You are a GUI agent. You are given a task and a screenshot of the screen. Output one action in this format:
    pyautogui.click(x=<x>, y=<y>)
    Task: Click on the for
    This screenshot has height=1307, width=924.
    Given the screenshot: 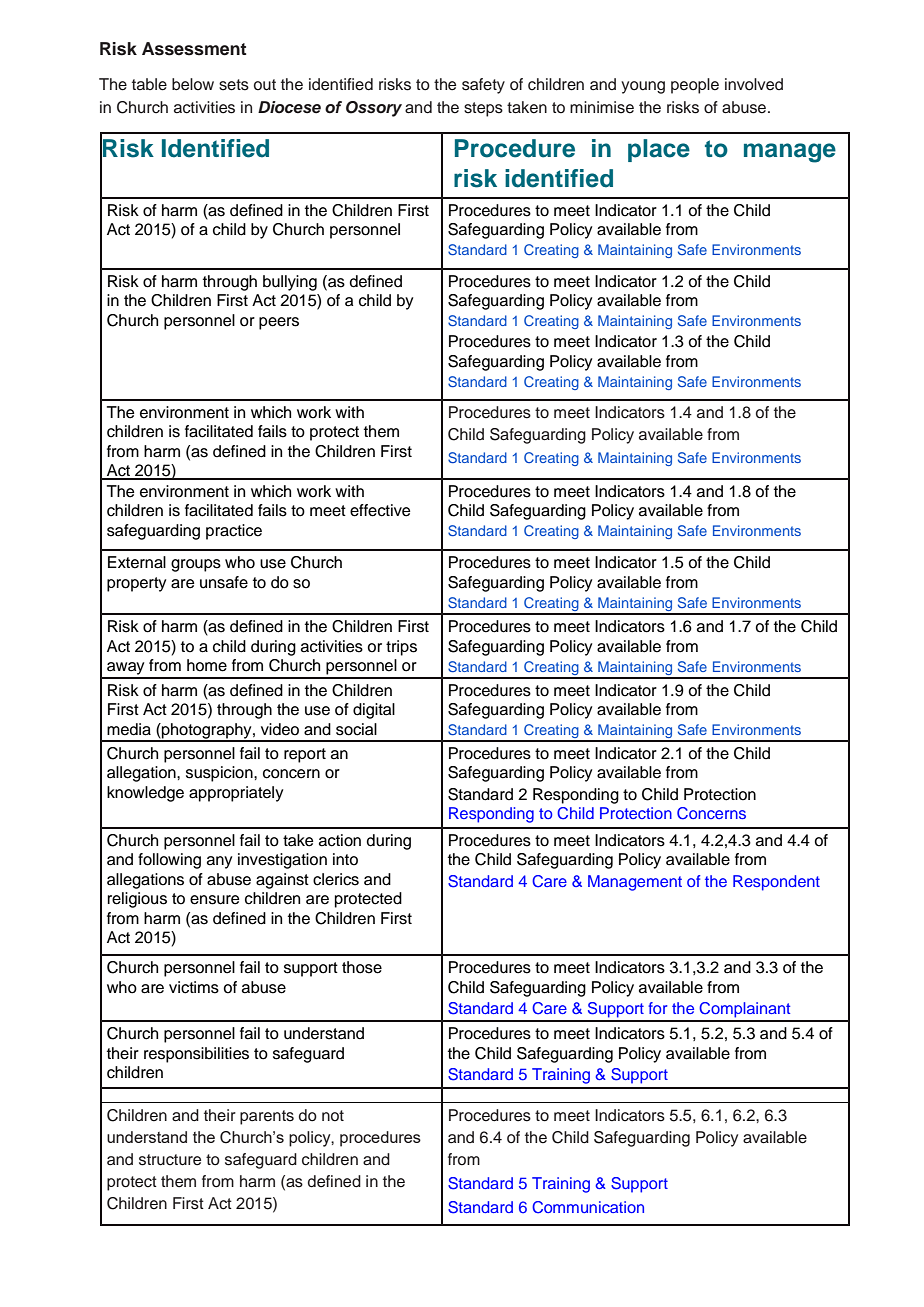 What is the action you would take?
    pyautogui.click(x=657, y=1008)
